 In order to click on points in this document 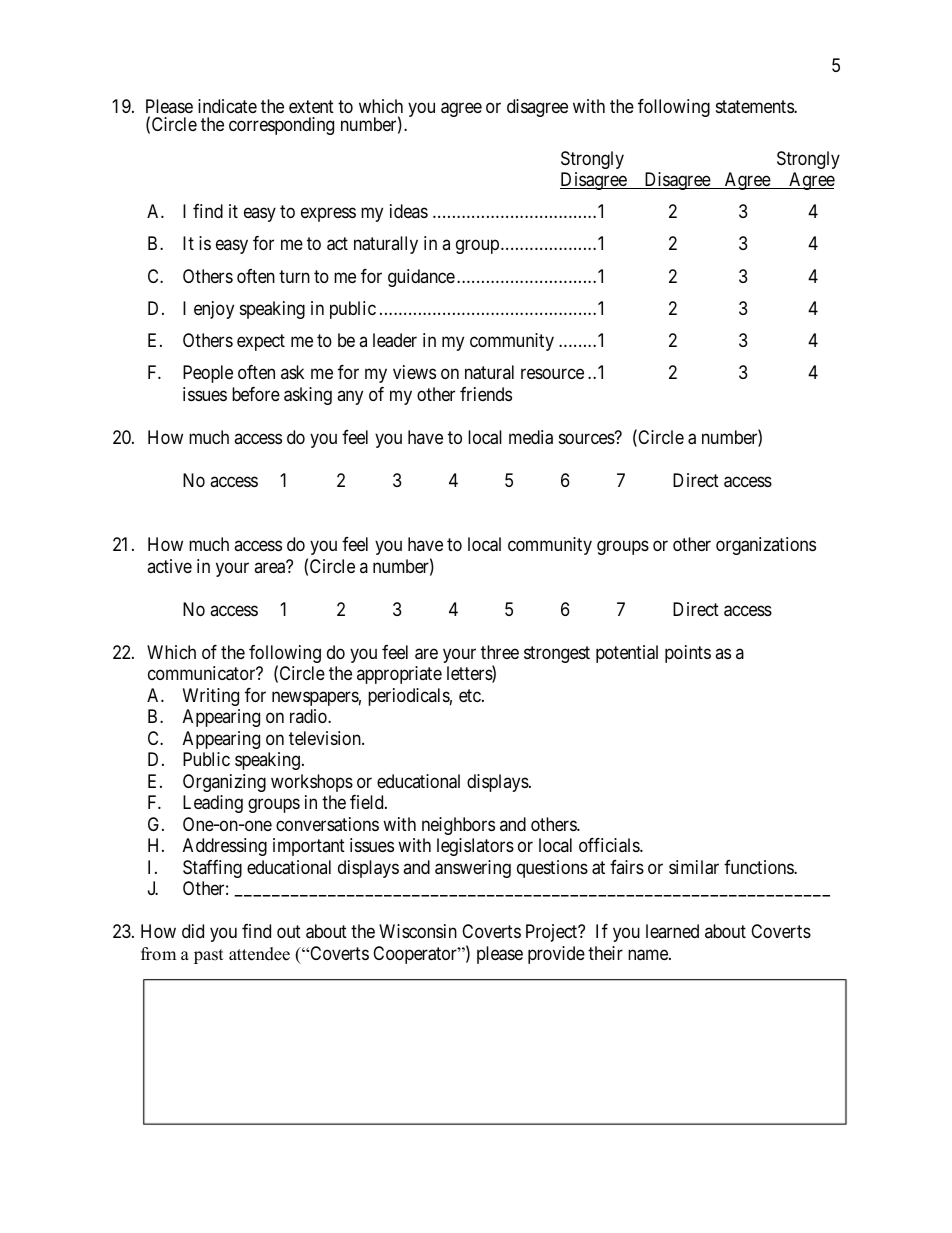, I will do `click(688, 654)`.
